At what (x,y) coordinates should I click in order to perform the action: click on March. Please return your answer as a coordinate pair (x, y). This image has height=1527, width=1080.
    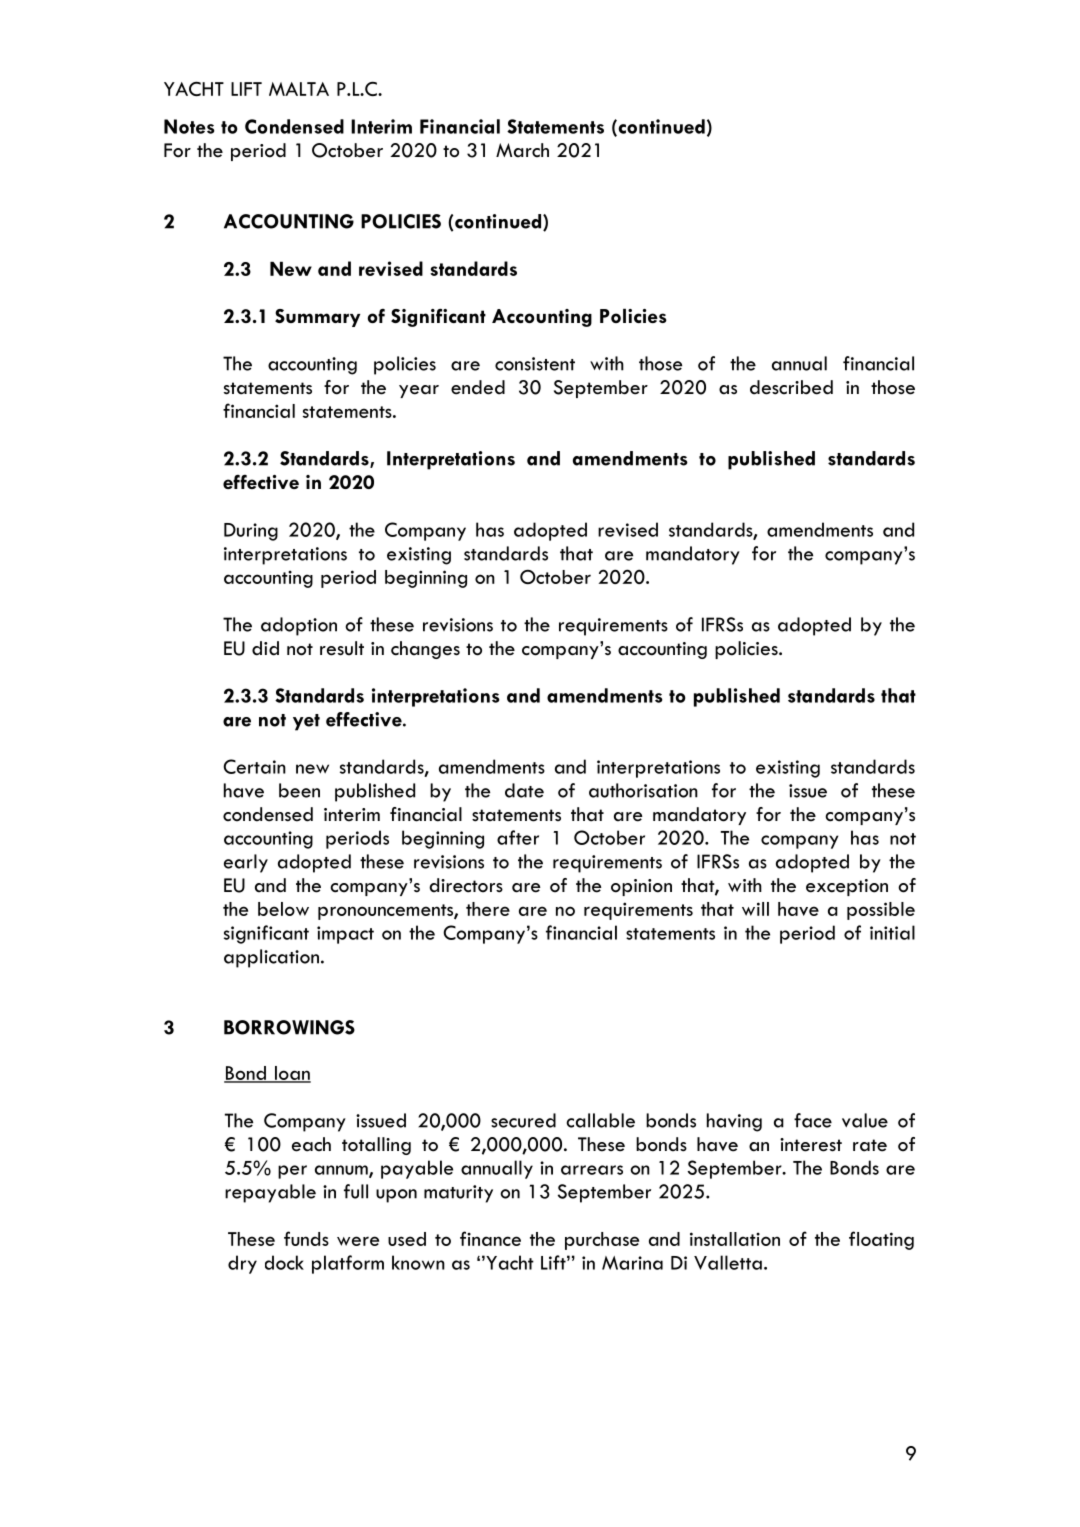
    Looking at the image, I should click on (522, 150).
